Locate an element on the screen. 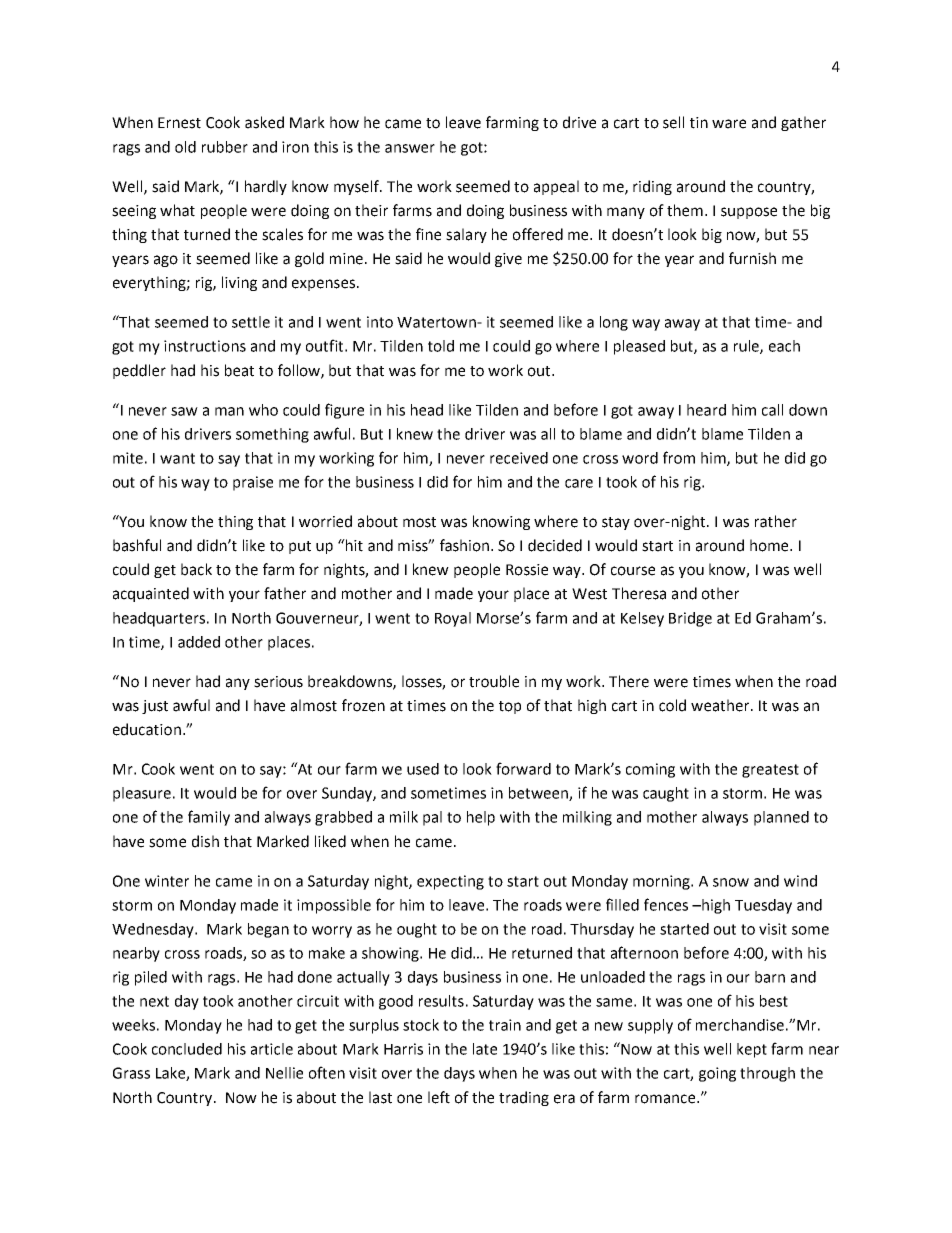  weather is located at coordinates (721, 705).
